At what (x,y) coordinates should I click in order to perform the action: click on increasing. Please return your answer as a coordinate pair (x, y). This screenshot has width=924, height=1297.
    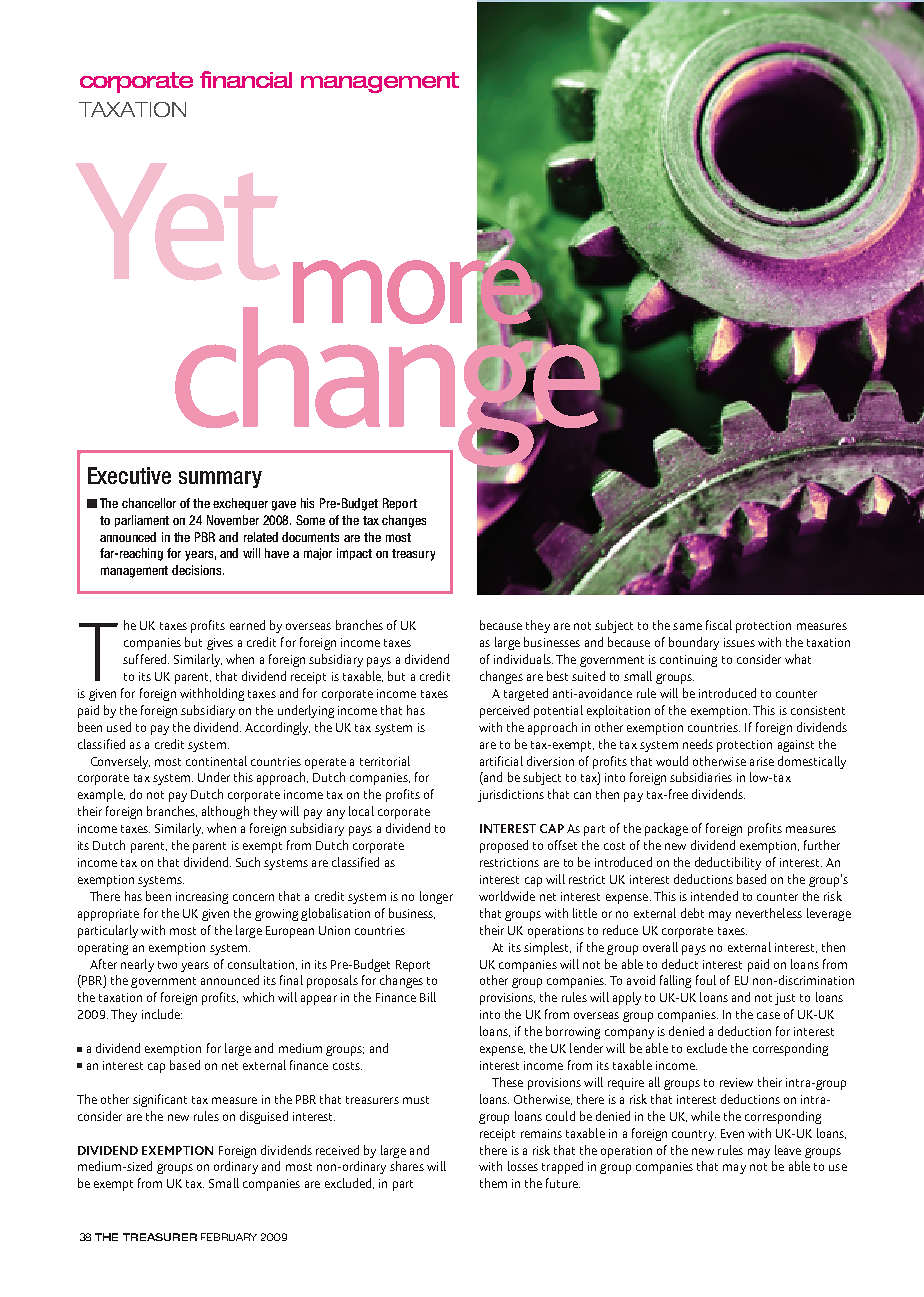
    Looking at the image, I should click on (202, 898).
